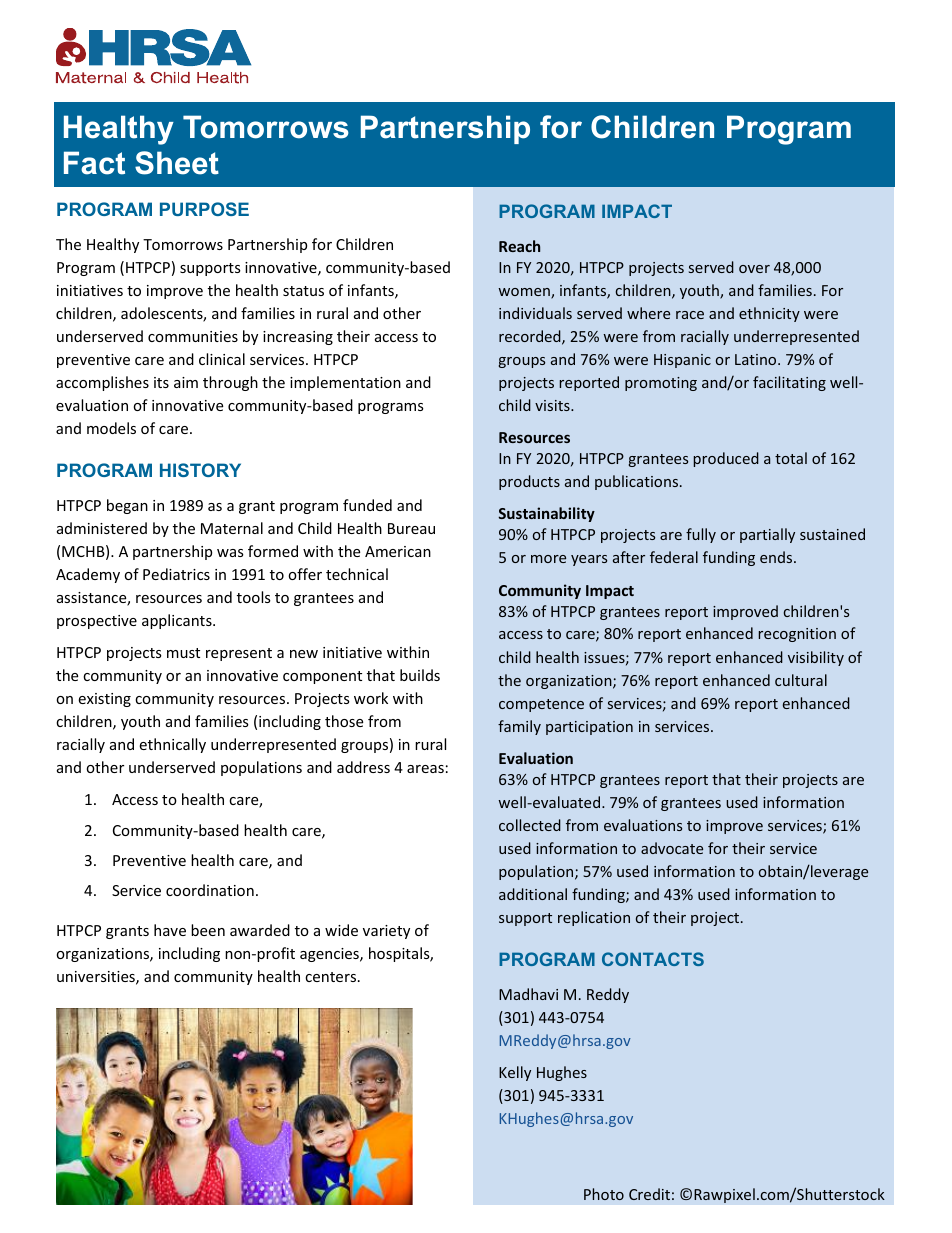 The image size is (952, 1233). Describe the element at coordinates (530, 825) in the image. I see `collected` at that location.
